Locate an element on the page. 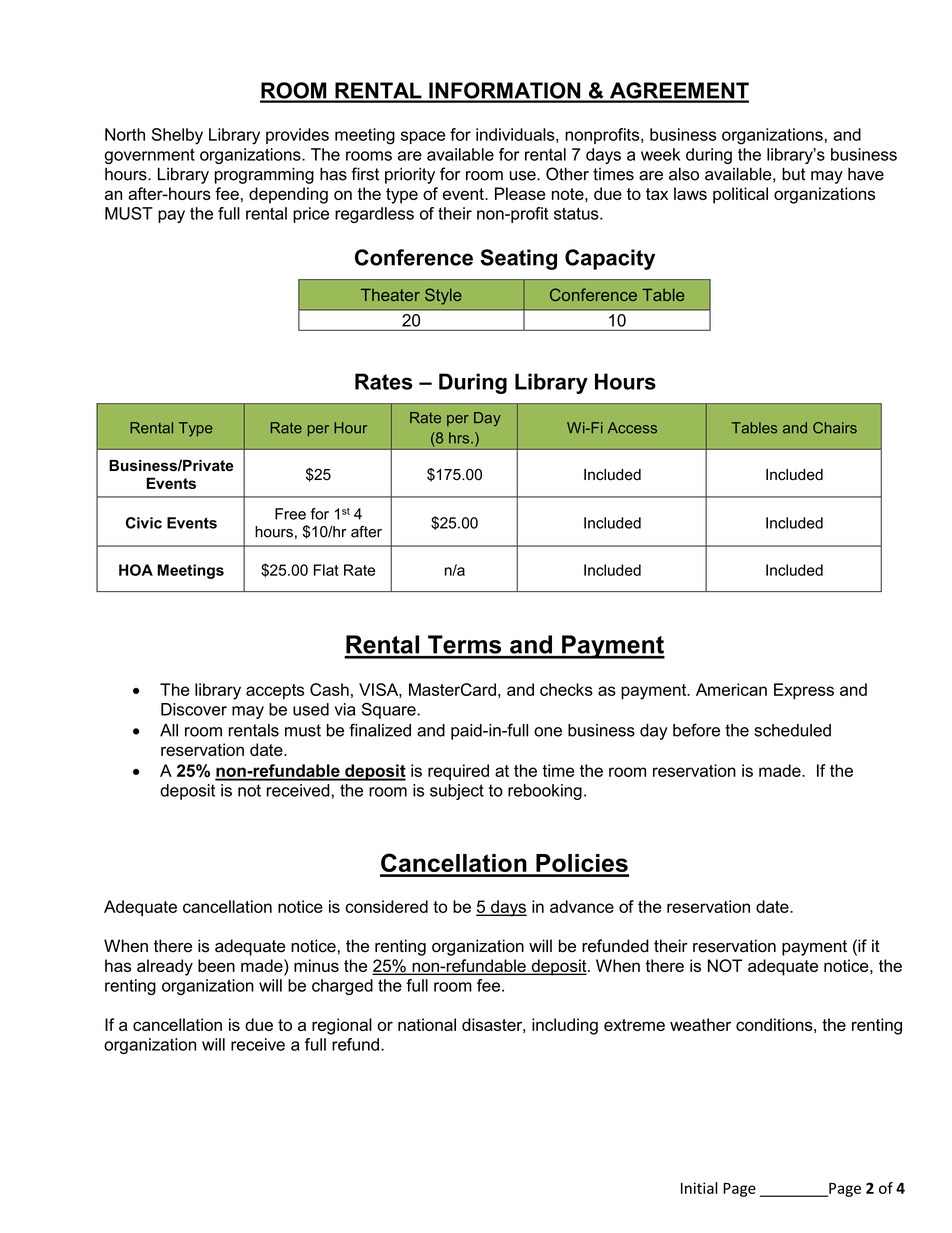 This page has height=1233, width=952. regional is located at coordinates (342, 1026).
